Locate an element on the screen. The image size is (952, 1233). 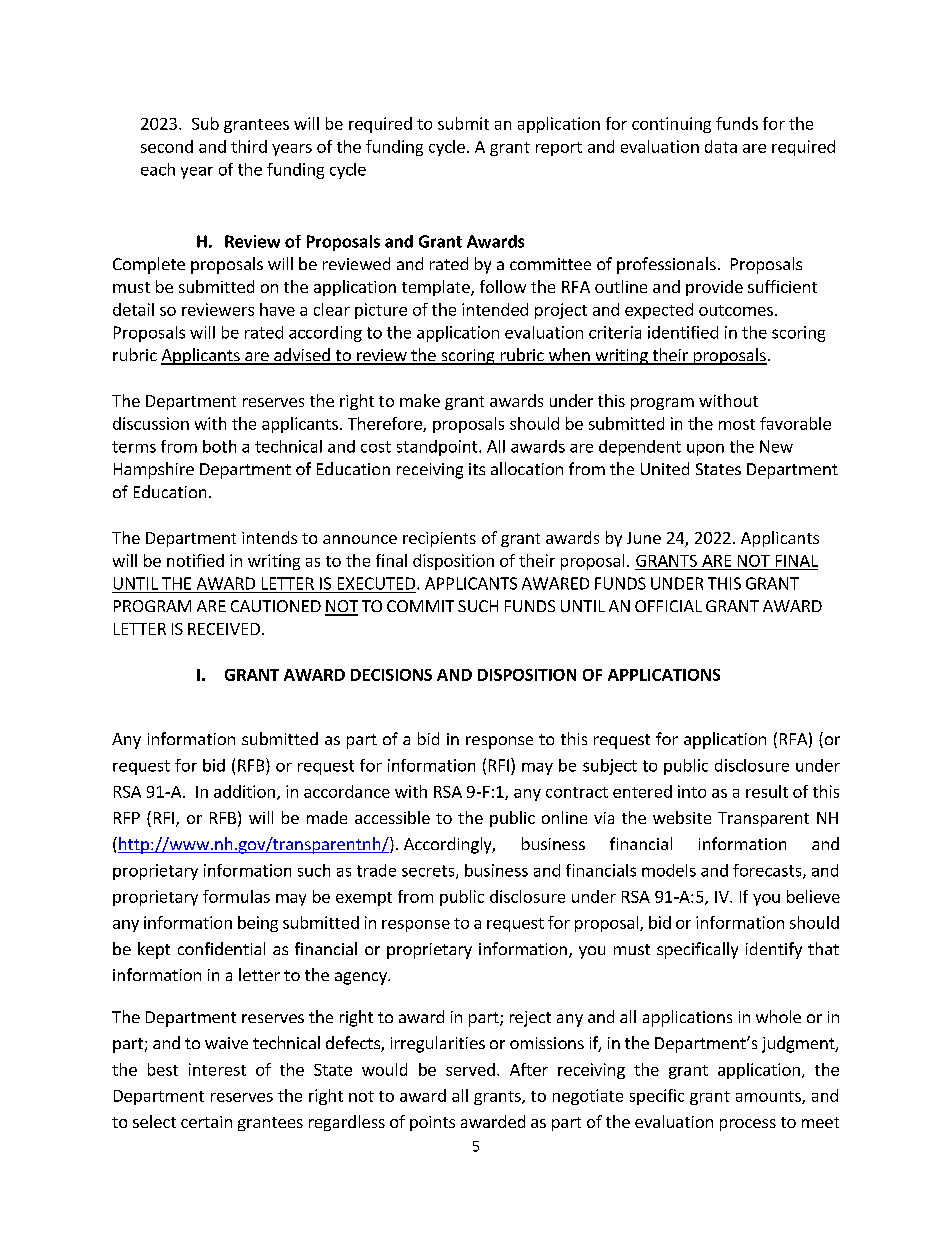
discussion is located at coordinates (151, 423).
